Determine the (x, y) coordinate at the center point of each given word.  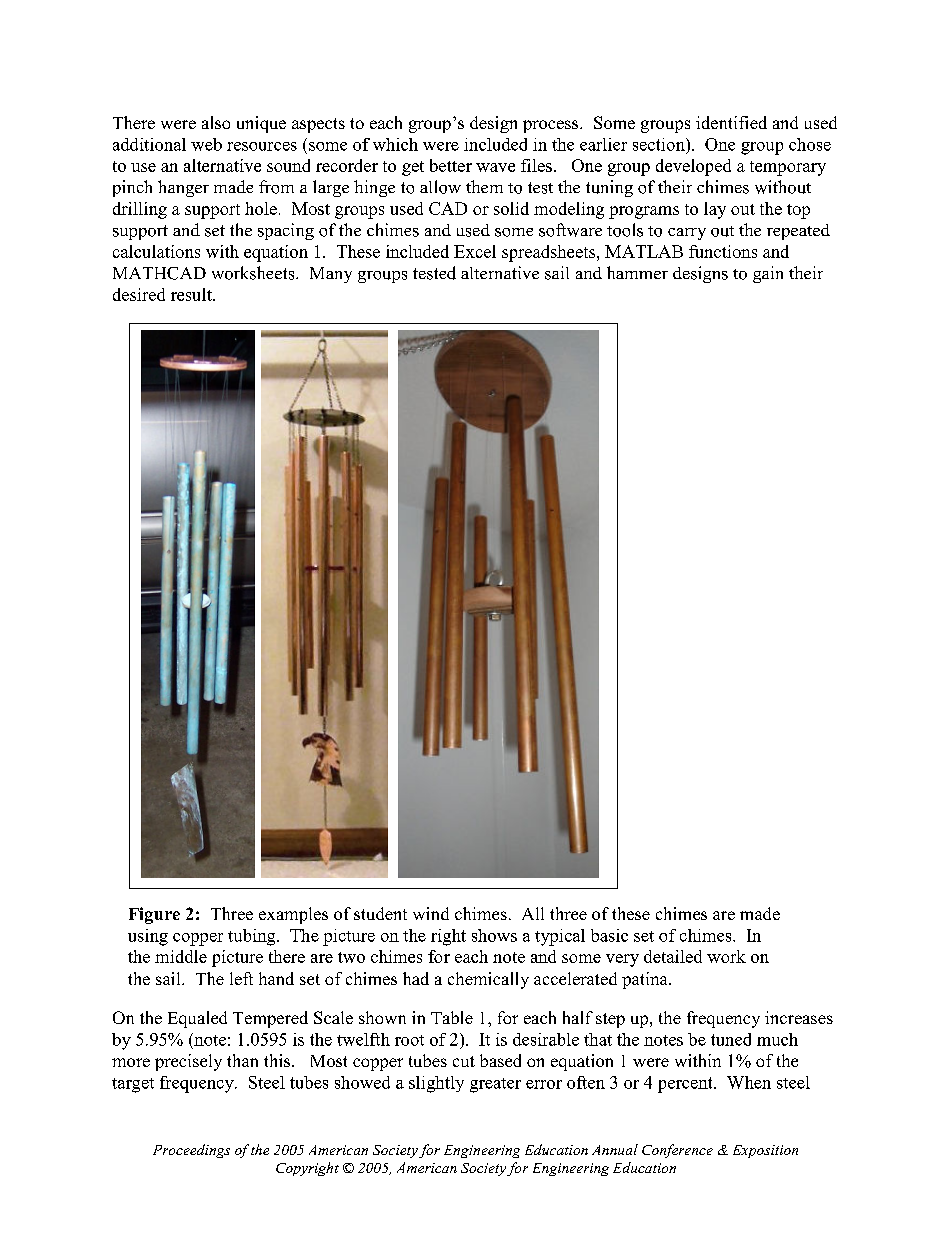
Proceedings (191, 1151)
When (749, 1082)
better (451, 165)
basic (609, 935)
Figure (154, 915)
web (206, 144)
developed (693, 167)
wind (431, 913)
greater (495, 1085)
